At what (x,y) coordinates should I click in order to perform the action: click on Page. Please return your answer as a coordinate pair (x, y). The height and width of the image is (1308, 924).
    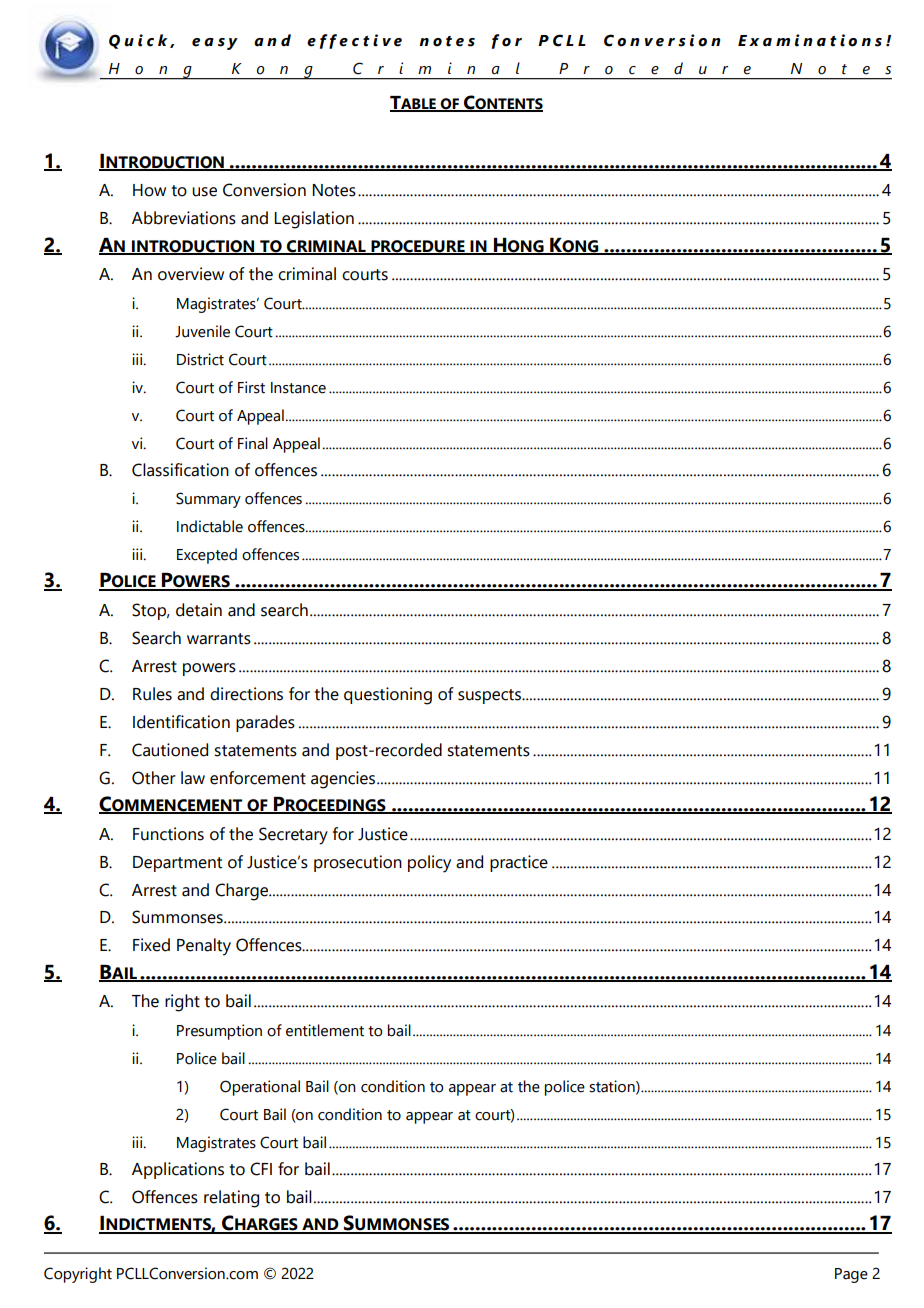
    Looking at the image, I should click on (851, 1275).
